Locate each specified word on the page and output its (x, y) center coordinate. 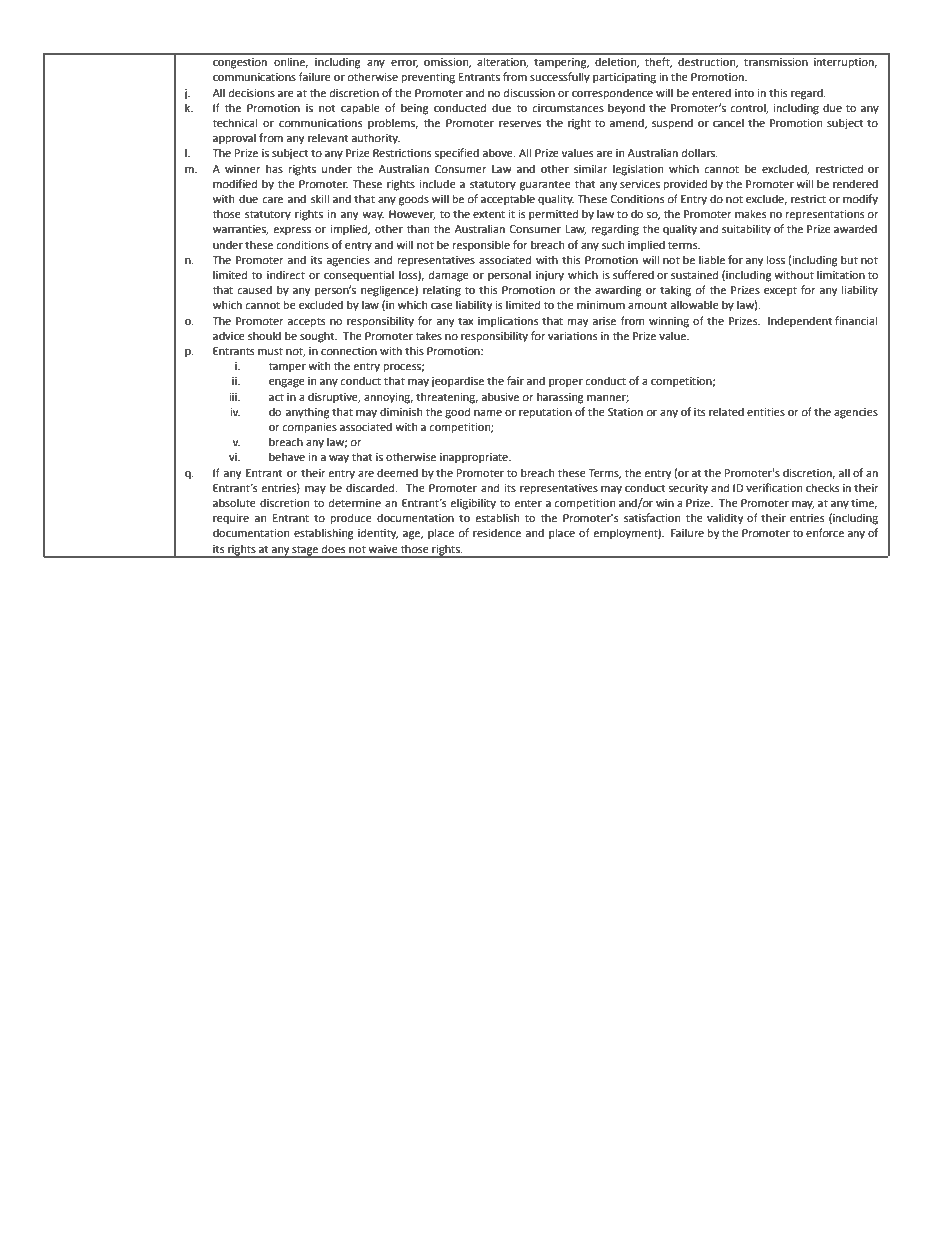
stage (305, 551)
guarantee (545, 185)
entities (766, 412)
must (270, 351)
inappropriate (475, 458)
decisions (252, 92)
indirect (286, 274)
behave (287, 456)
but (849, 259)
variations (572, 336)
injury (550, 276)
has (274, 168)
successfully (560, 78)
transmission (776, 62)
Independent (800, 322)
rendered (855, 183)
